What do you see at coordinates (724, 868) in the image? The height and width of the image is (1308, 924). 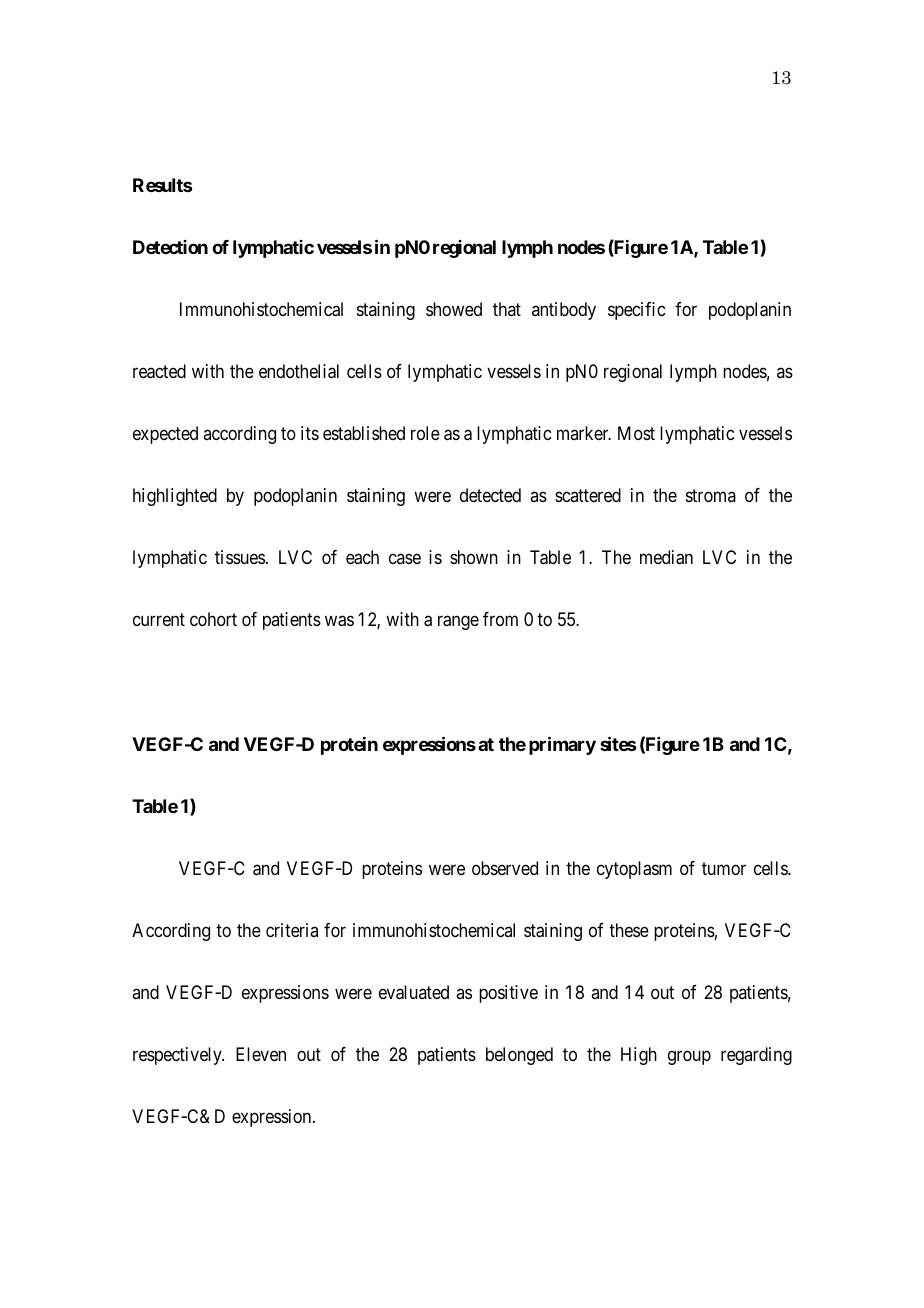 I see `tumor` at bounding box center [724, 868].
